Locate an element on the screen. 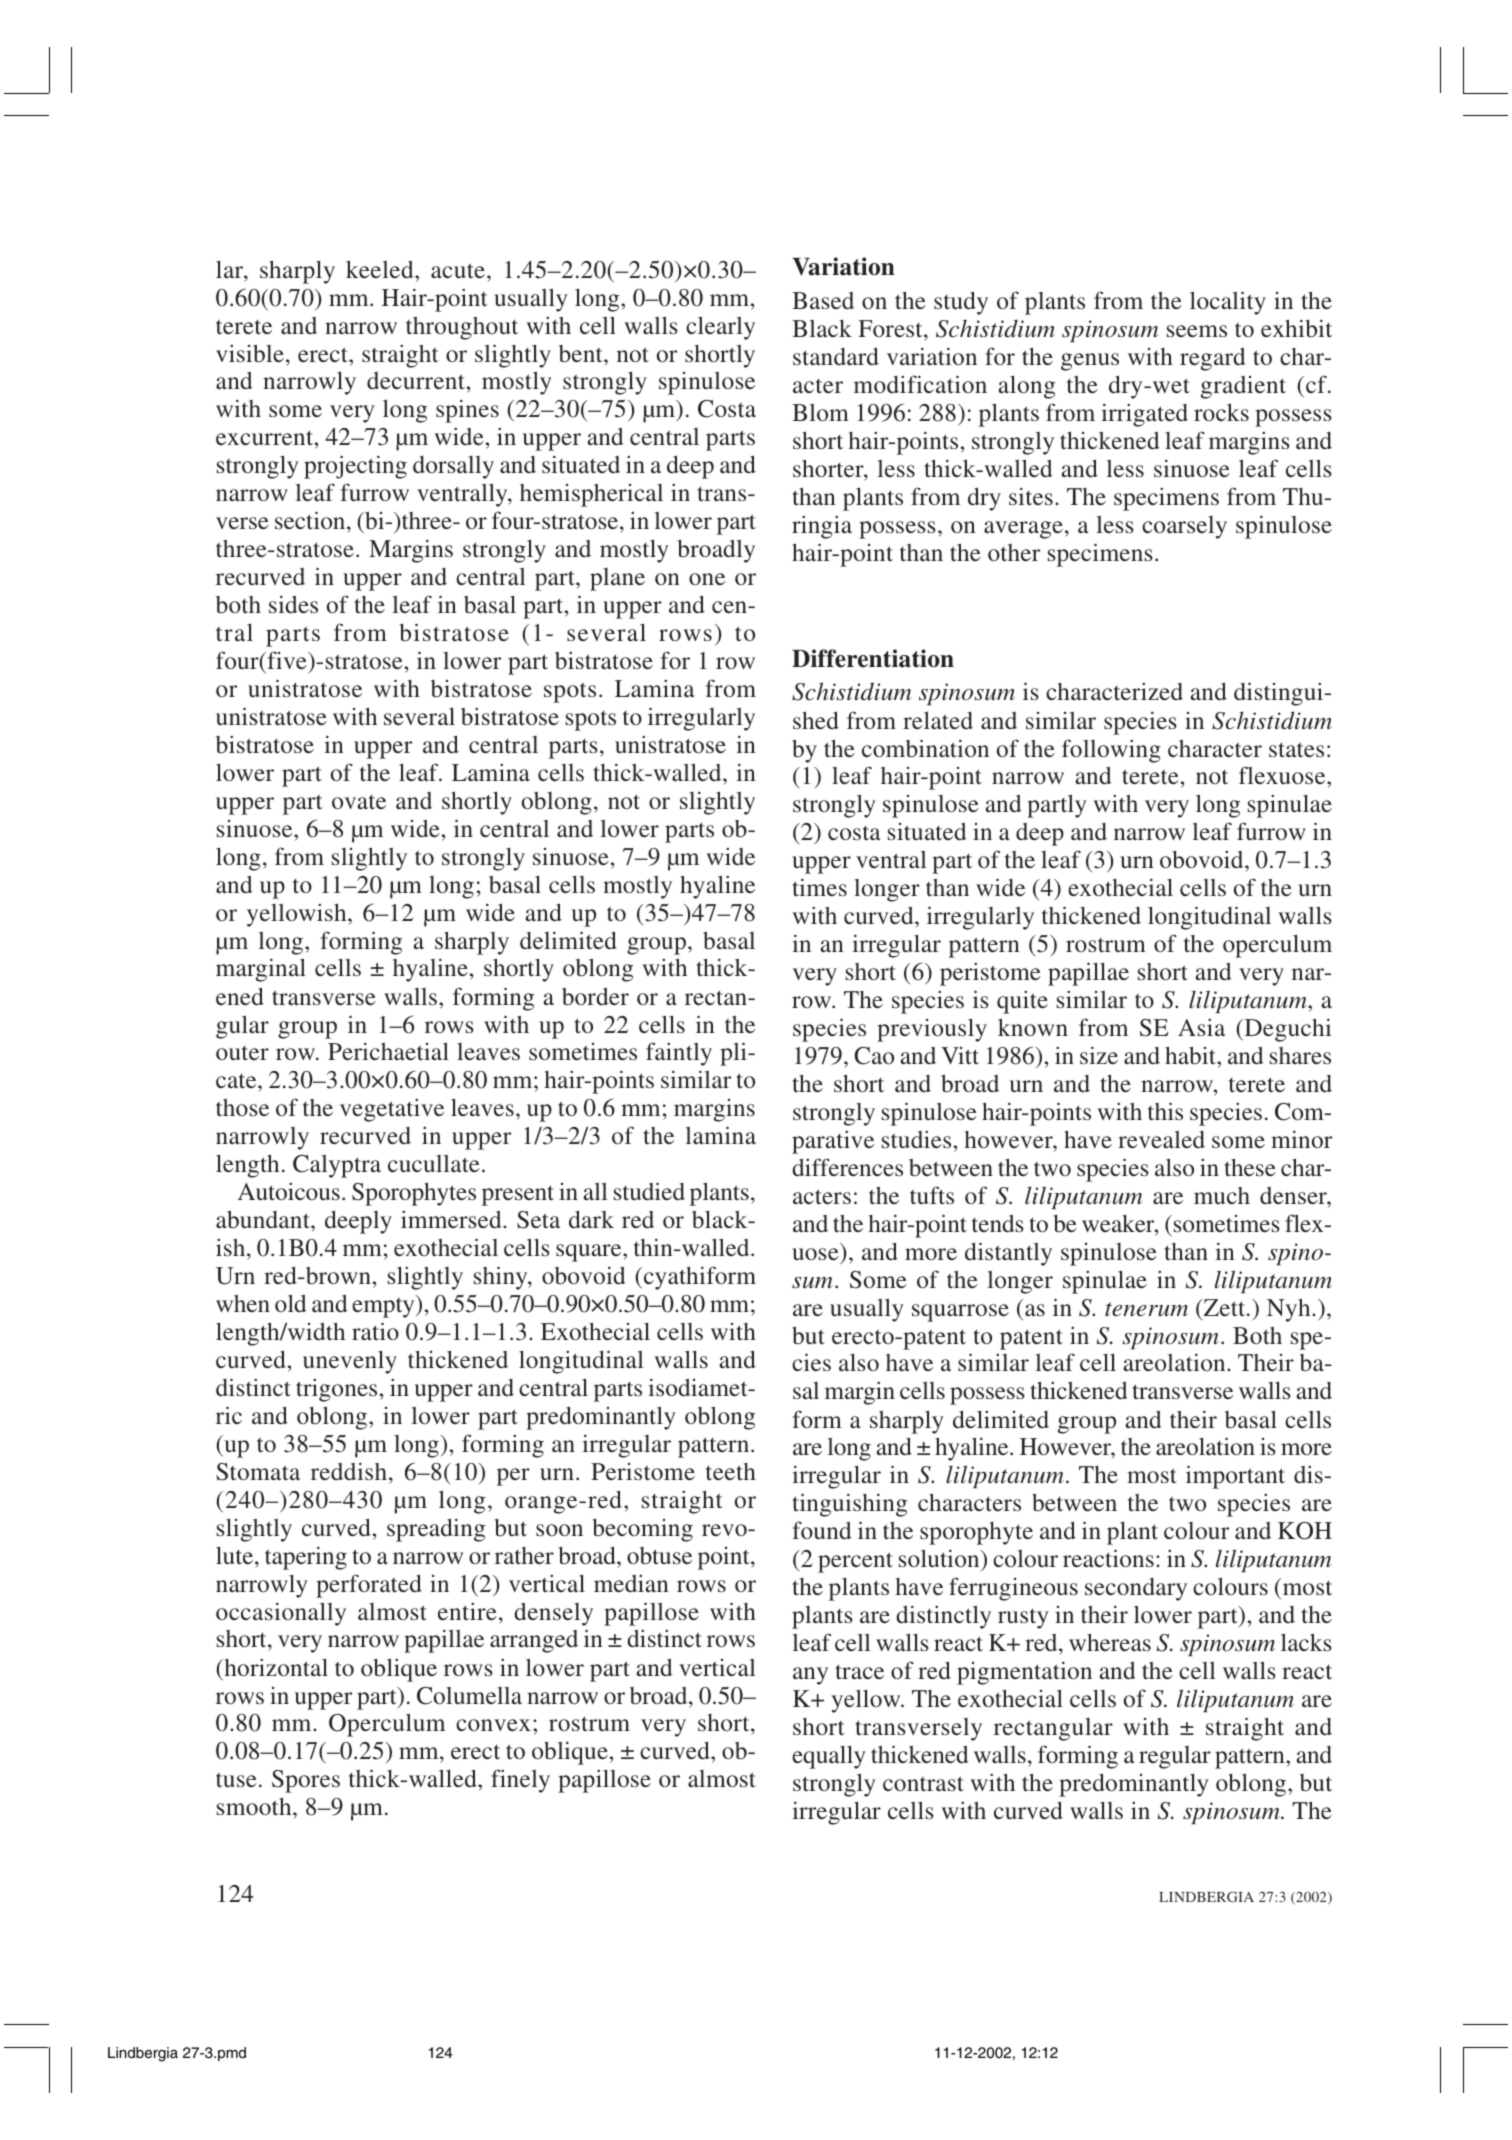  important is located at coordinates (1235, 1477).
